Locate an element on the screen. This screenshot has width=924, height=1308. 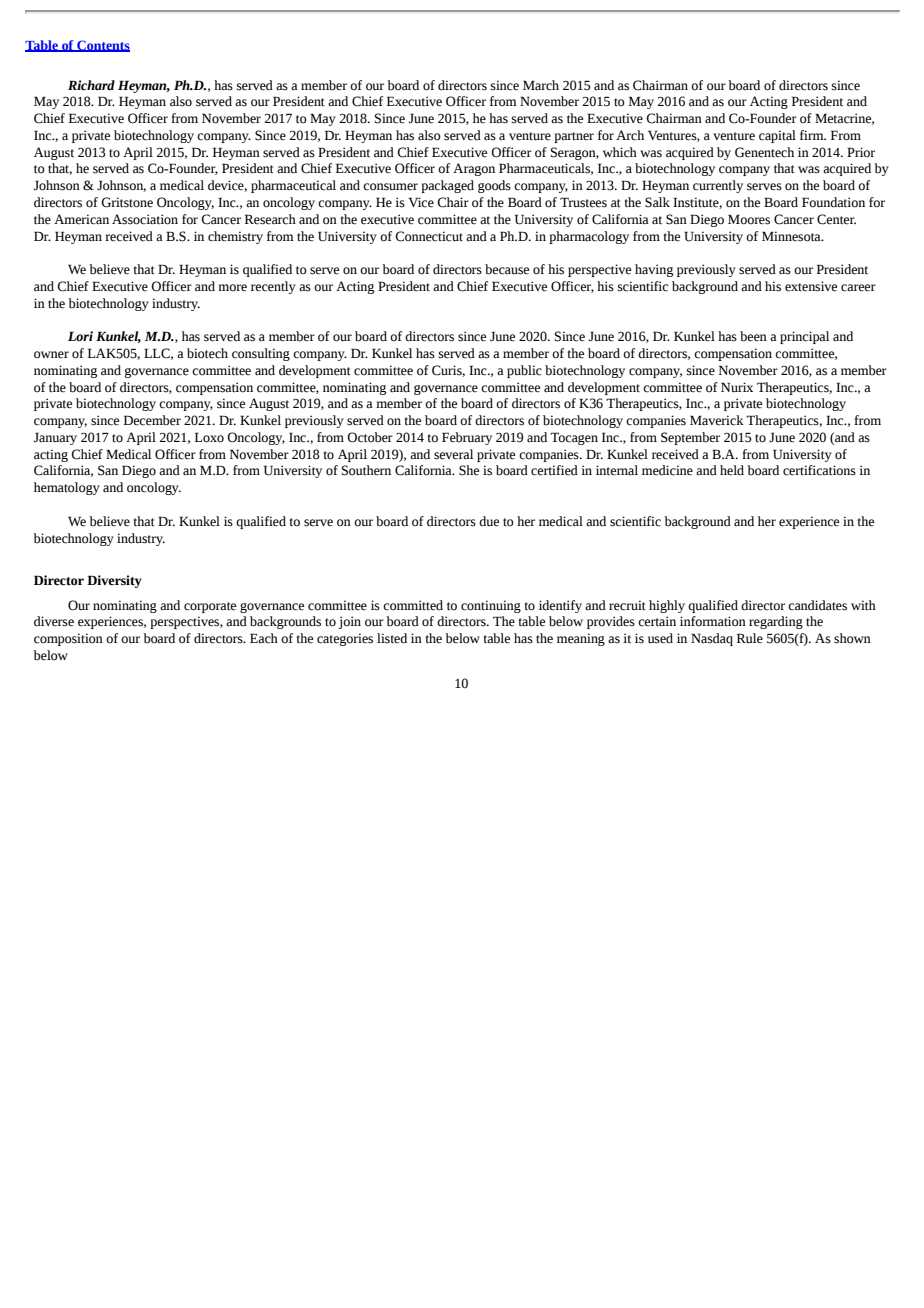
She is located at coordinates (469, 470).
